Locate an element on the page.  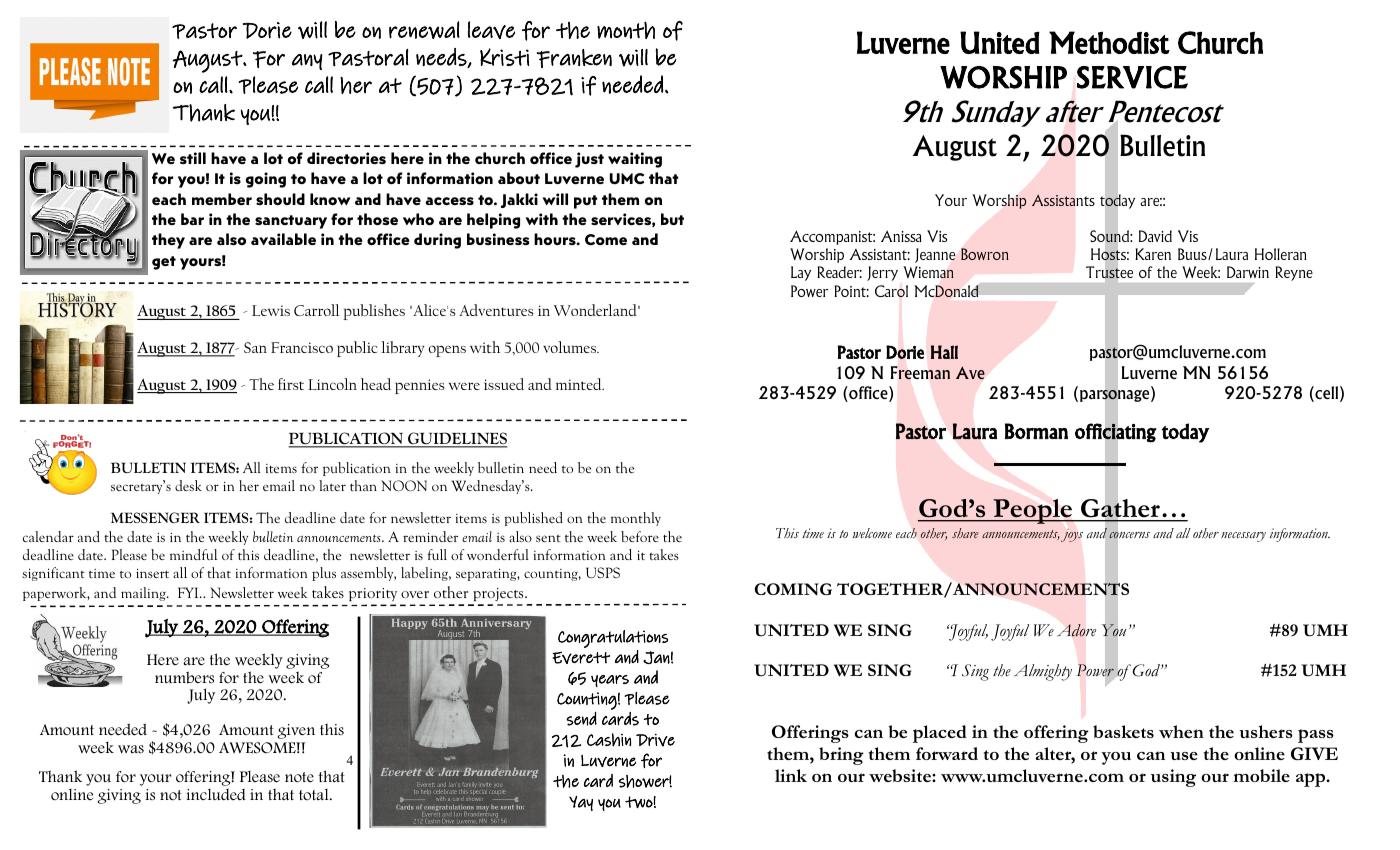
included is located at coordinates (216, 794).
